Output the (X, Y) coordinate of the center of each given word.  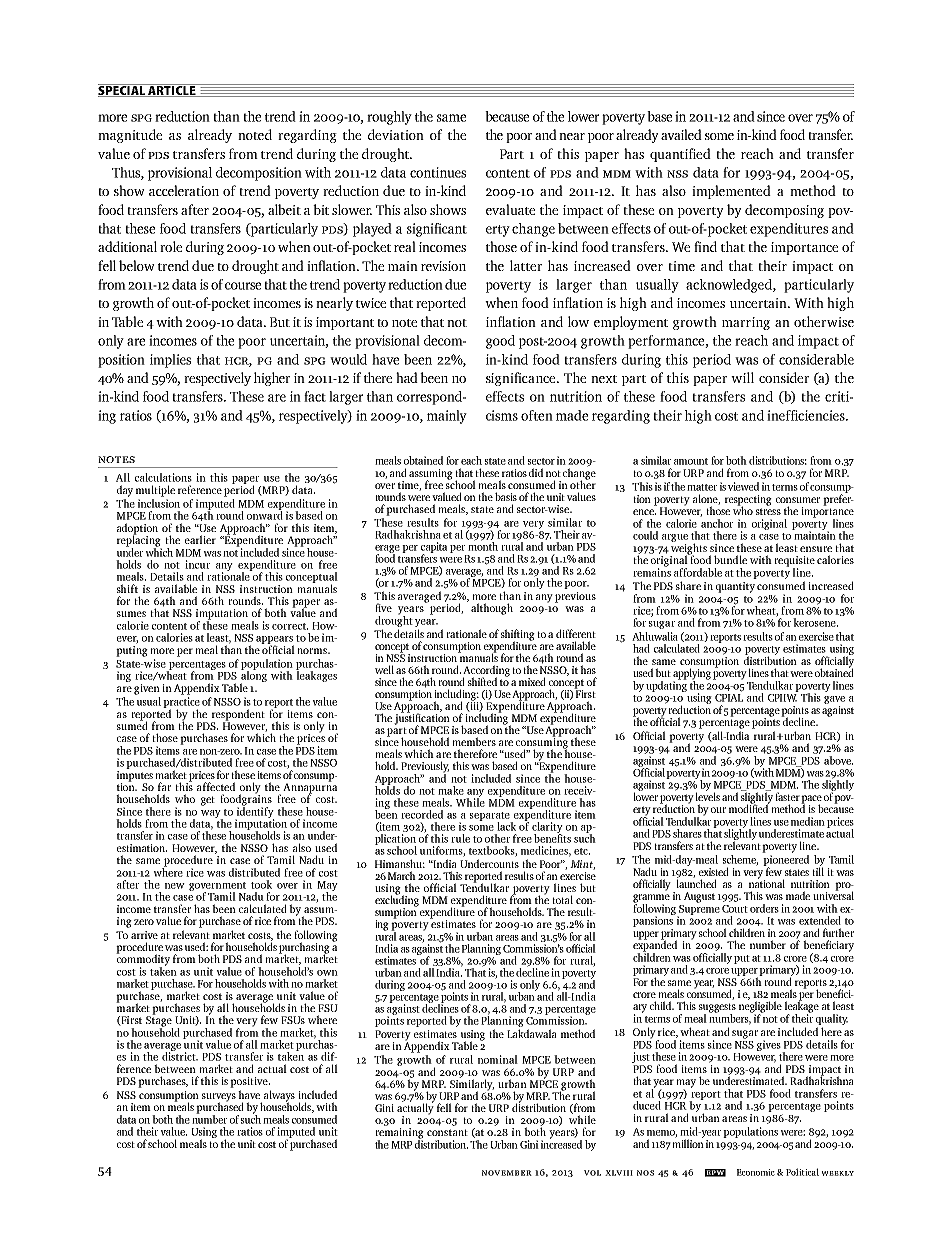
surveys (219, 1098)
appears (275, 641)
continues (438, 172)
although (492, 609)
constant (447, 1132)
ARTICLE (172, 90)
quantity (735, 587)
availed (681, 134)
